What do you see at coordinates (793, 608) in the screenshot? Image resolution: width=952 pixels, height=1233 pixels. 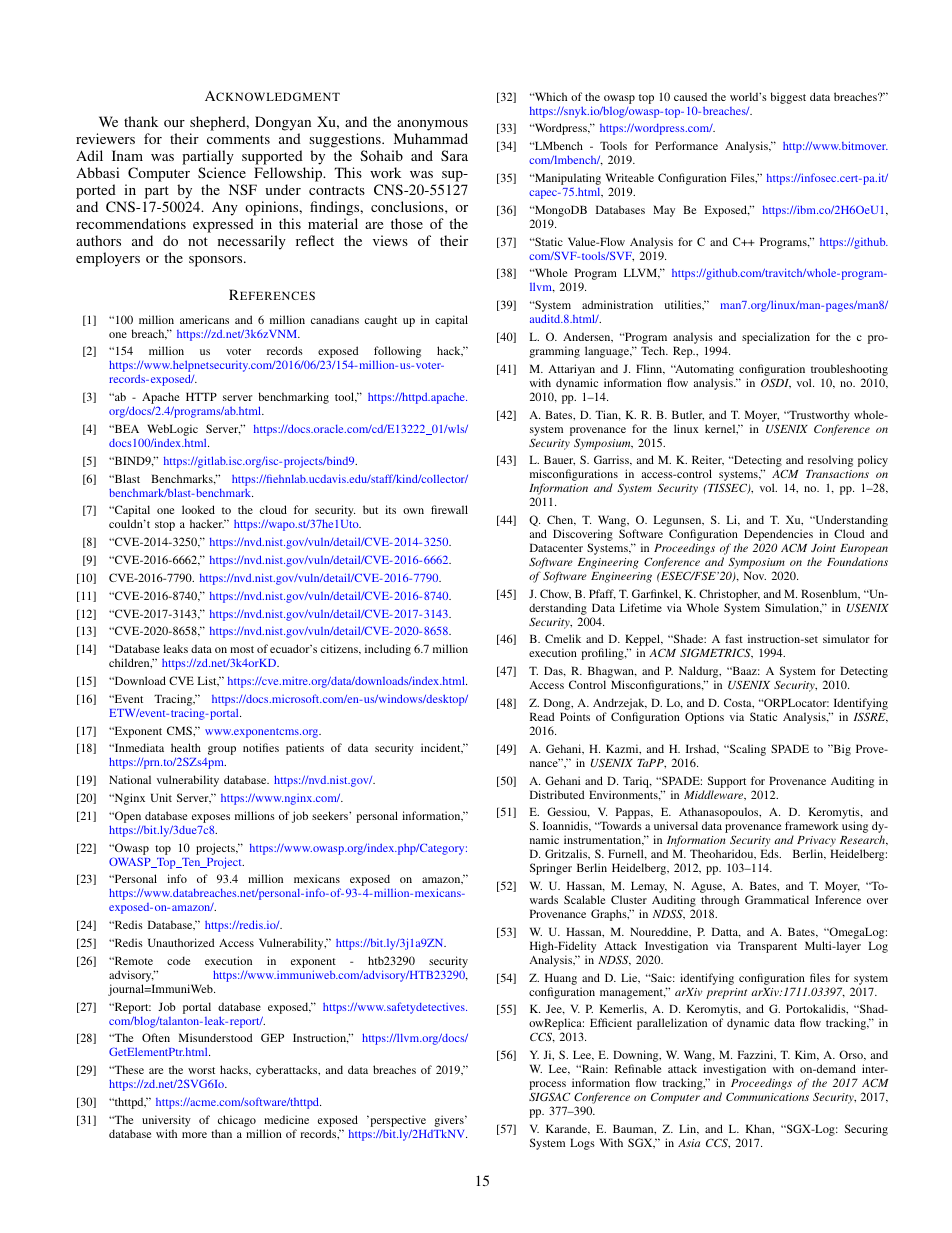 I see `Simulation` at bounding box center [793, 608].
